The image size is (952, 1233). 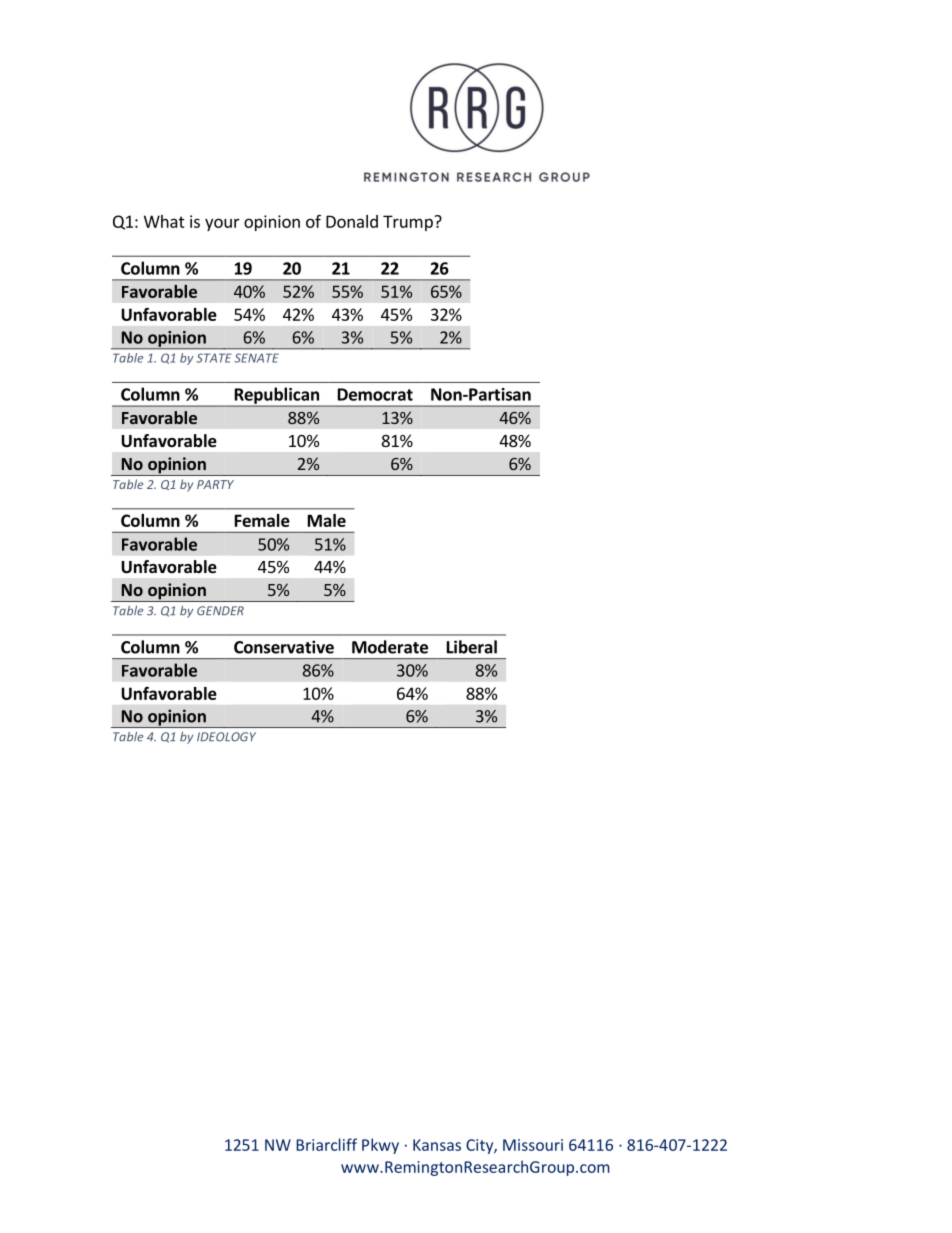 What do you see at coordinates (409, 223) in the document?
I see `Trump` at bounding box center [409, 223].
